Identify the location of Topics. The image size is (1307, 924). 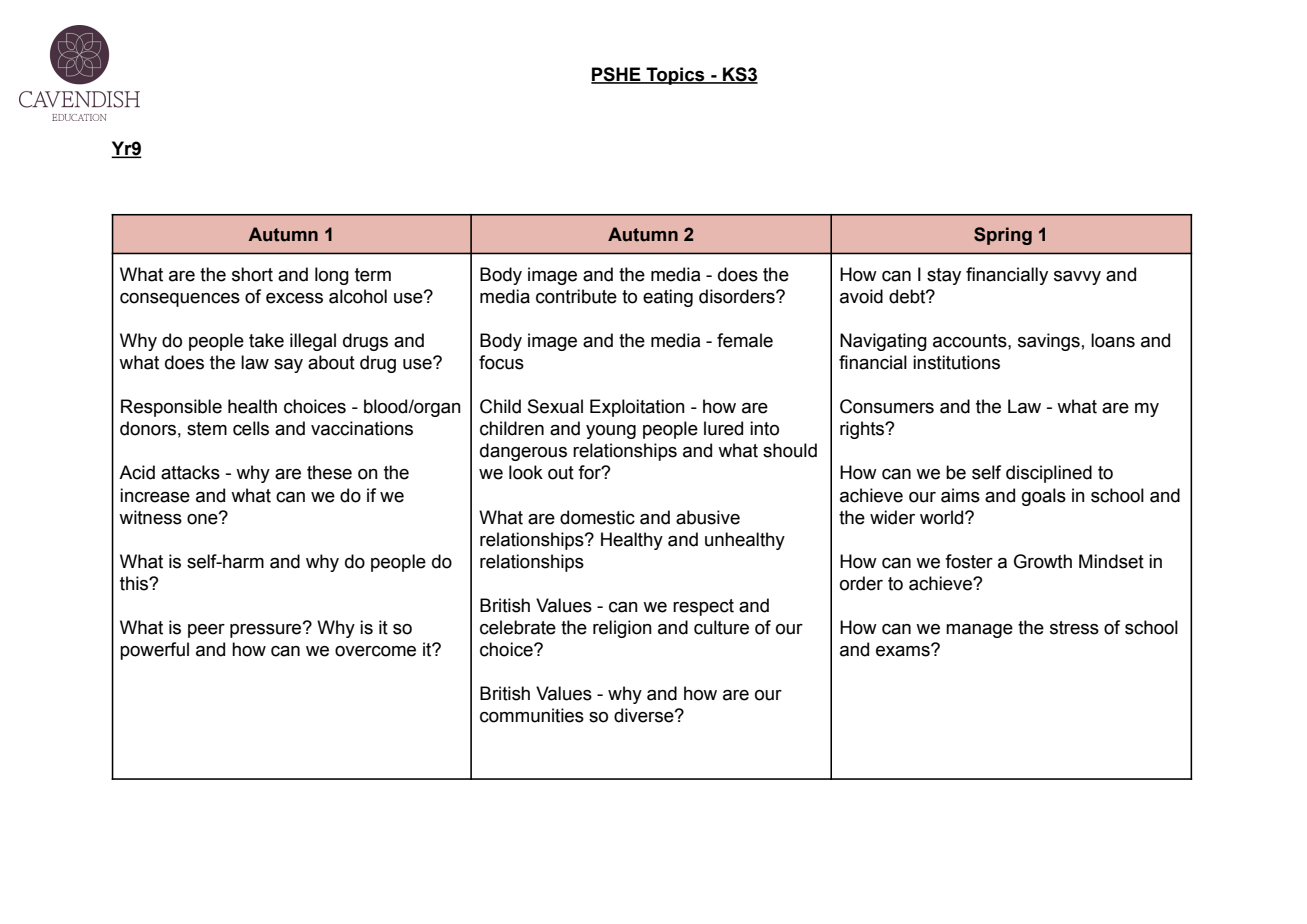
(675, 76).
